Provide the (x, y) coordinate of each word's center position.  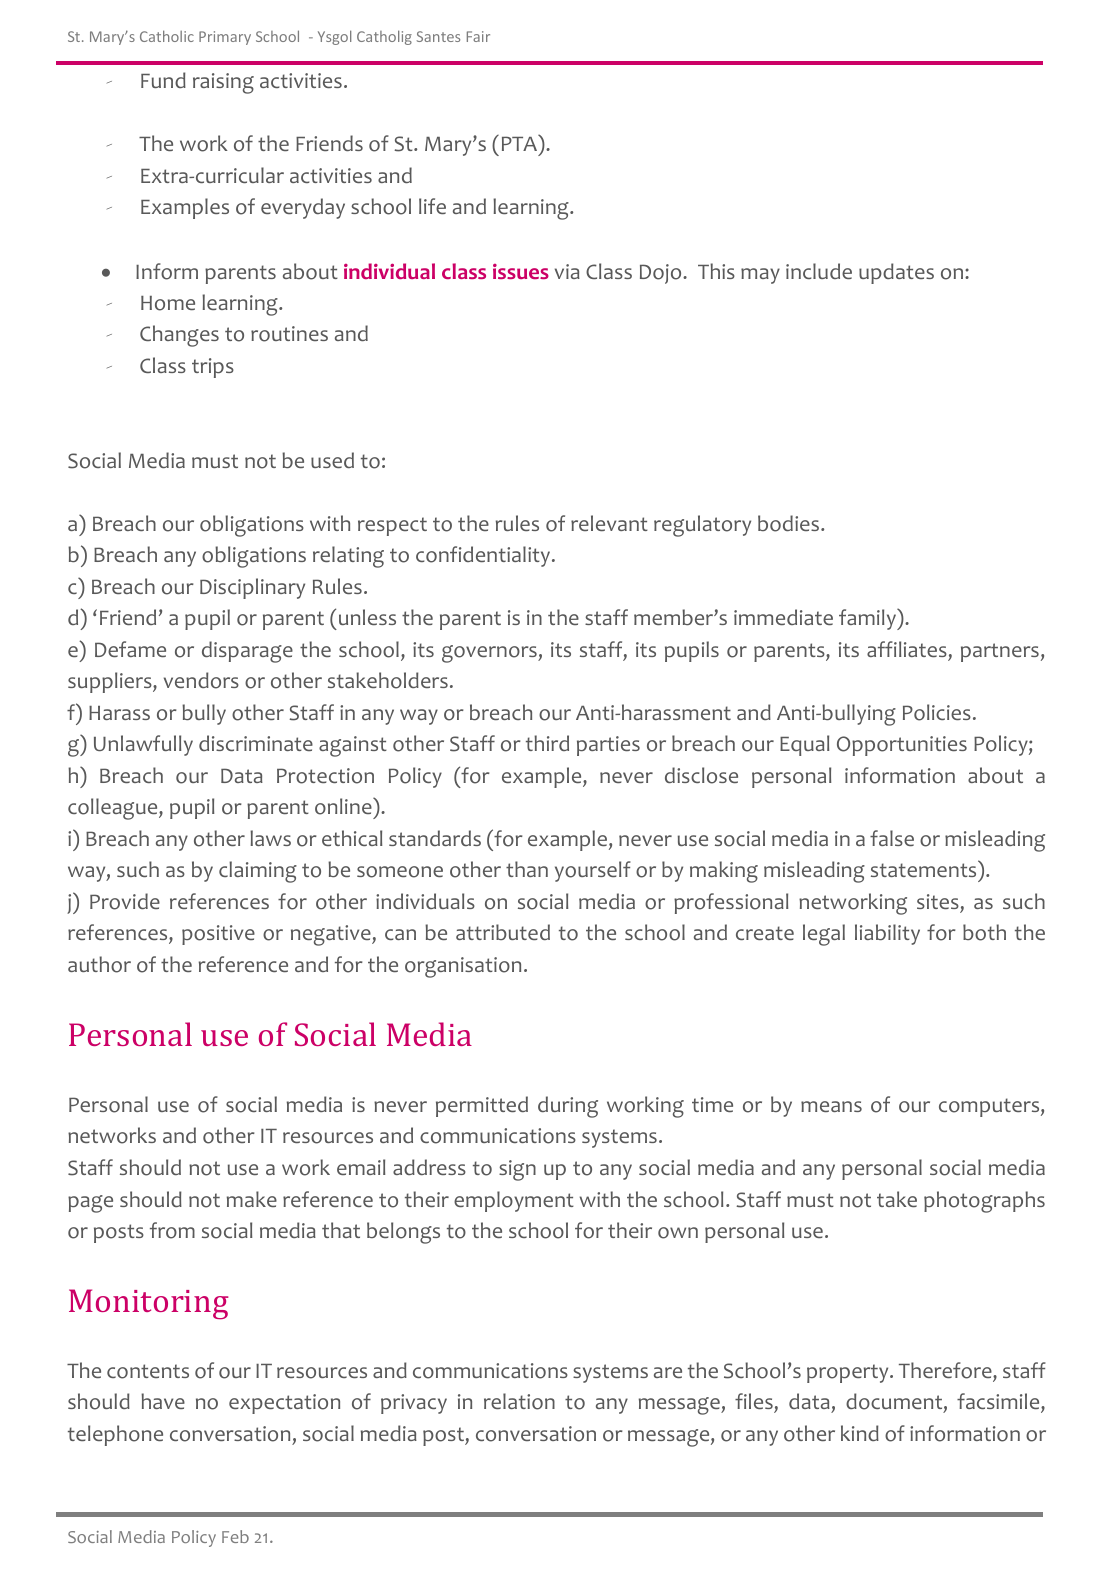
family (868, 619)
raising (223, 83)
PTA (521, 143)
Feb (235, 1536)
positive (218, 935)
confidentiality (484, 556)
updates (896, 273)
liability (887, 934)
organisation (463, 967)
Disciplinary (252, 588)
